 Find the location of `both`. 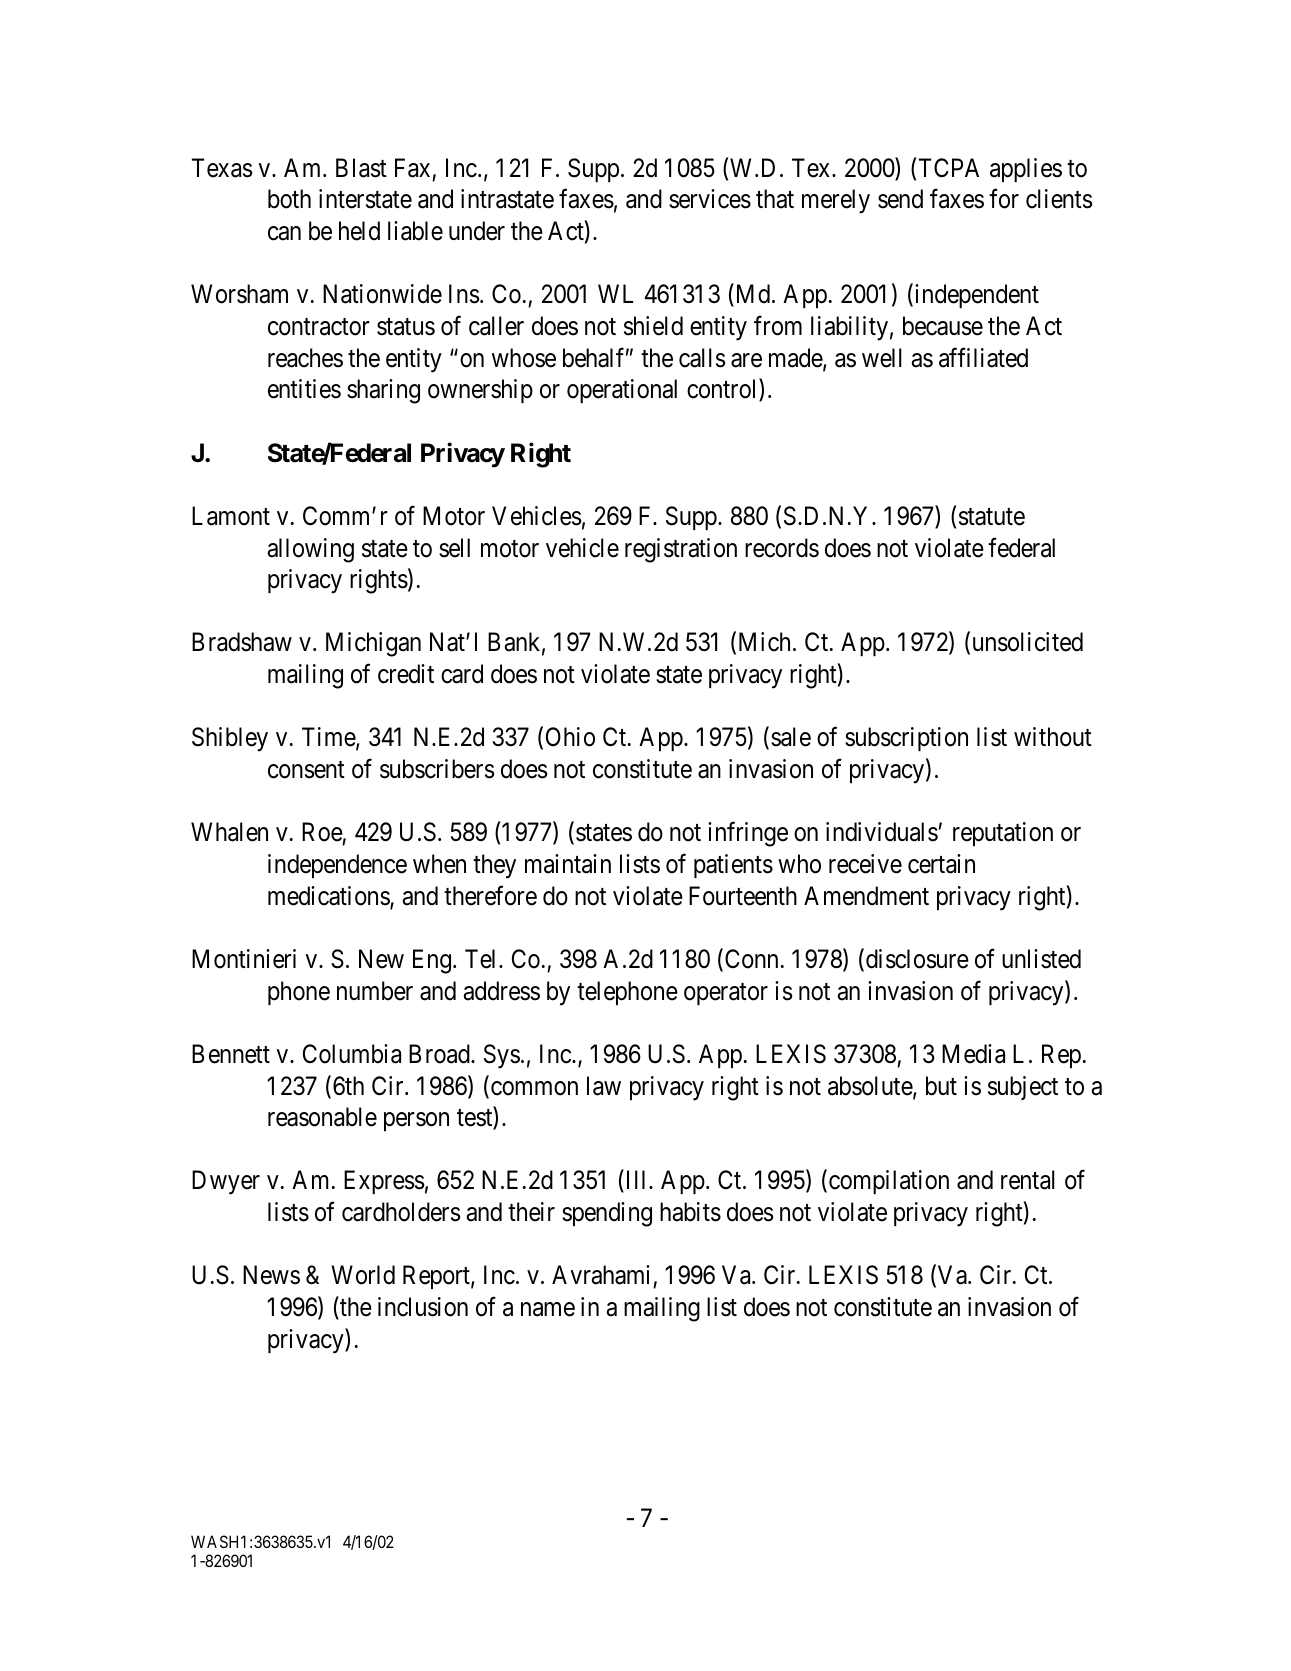

both is located at coordinates (289, 199).
